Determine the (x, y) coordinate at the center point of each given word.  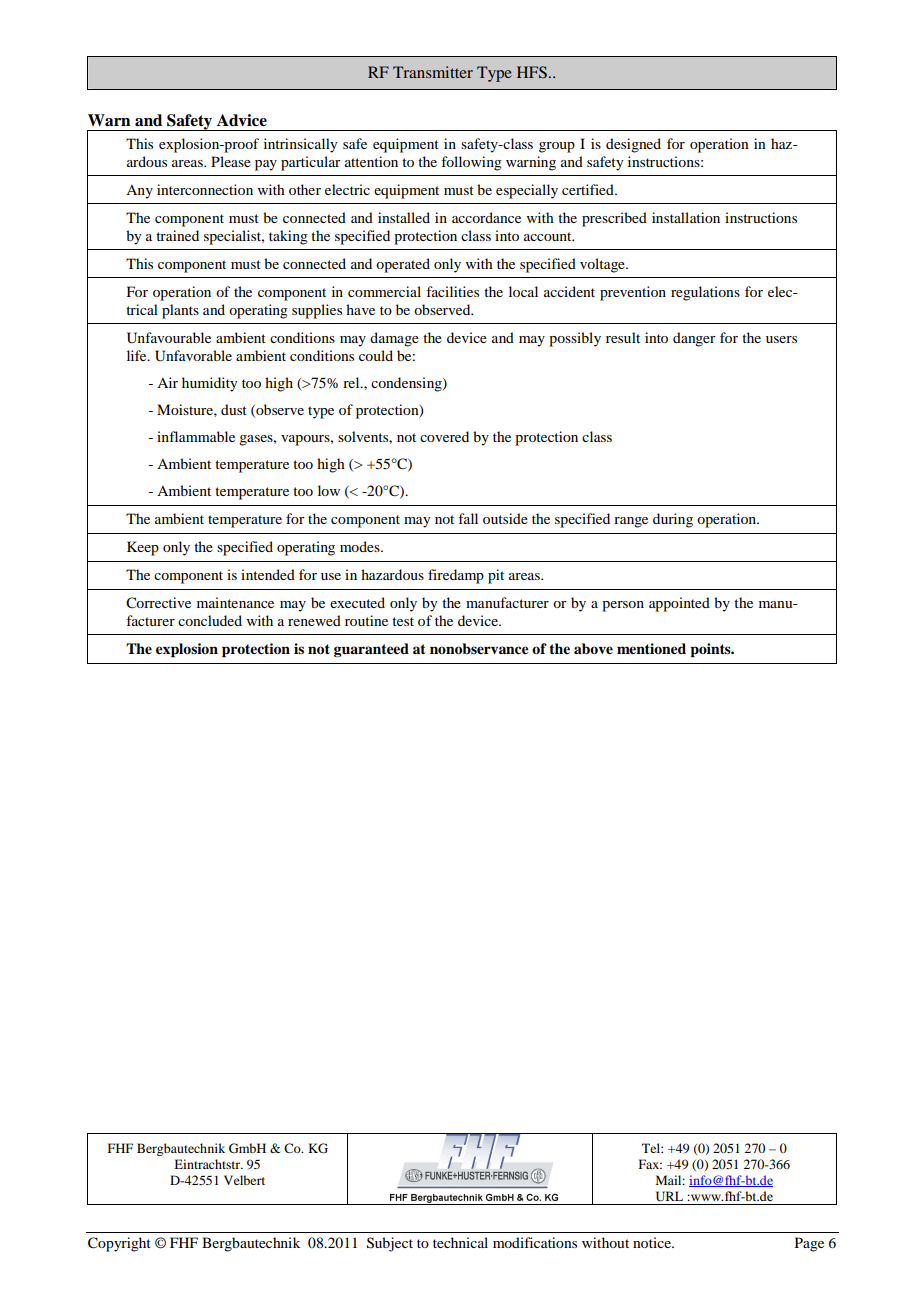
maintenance (235, 602)
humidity (209, 384)
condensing (407, 384)
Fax (650, 1164)
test (403, 621)
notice (653, 1242)
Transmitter (433, 72)
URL (669, 1196)
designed (633, 145)
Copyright (119, 1244)
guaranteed (371, 650)
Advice (242, 120)
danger (694, 339)
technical (460, 1242)
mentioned (651, 648)
